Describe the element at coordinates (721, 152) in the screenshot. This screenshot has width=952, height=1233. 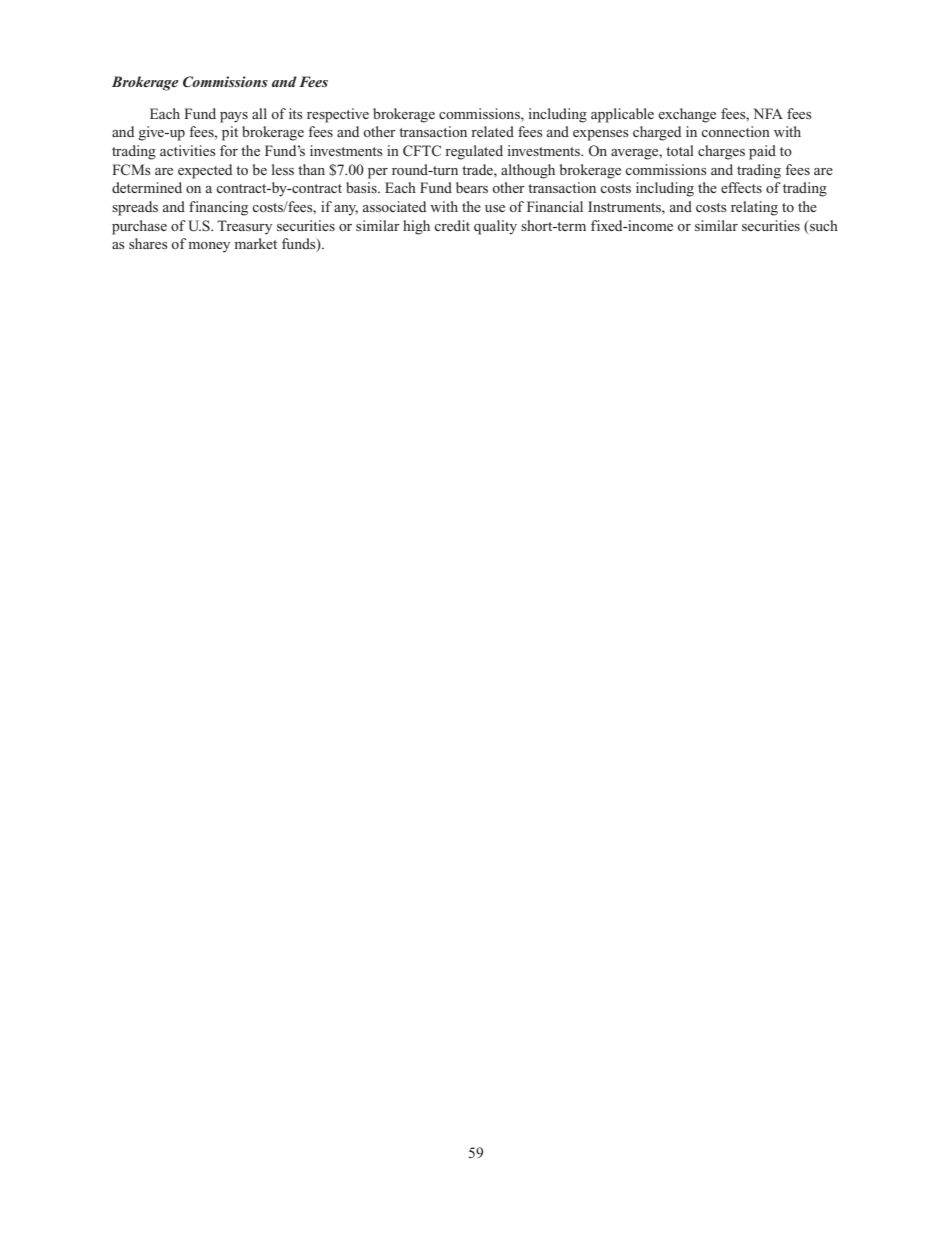
I see `charges` at that location.
